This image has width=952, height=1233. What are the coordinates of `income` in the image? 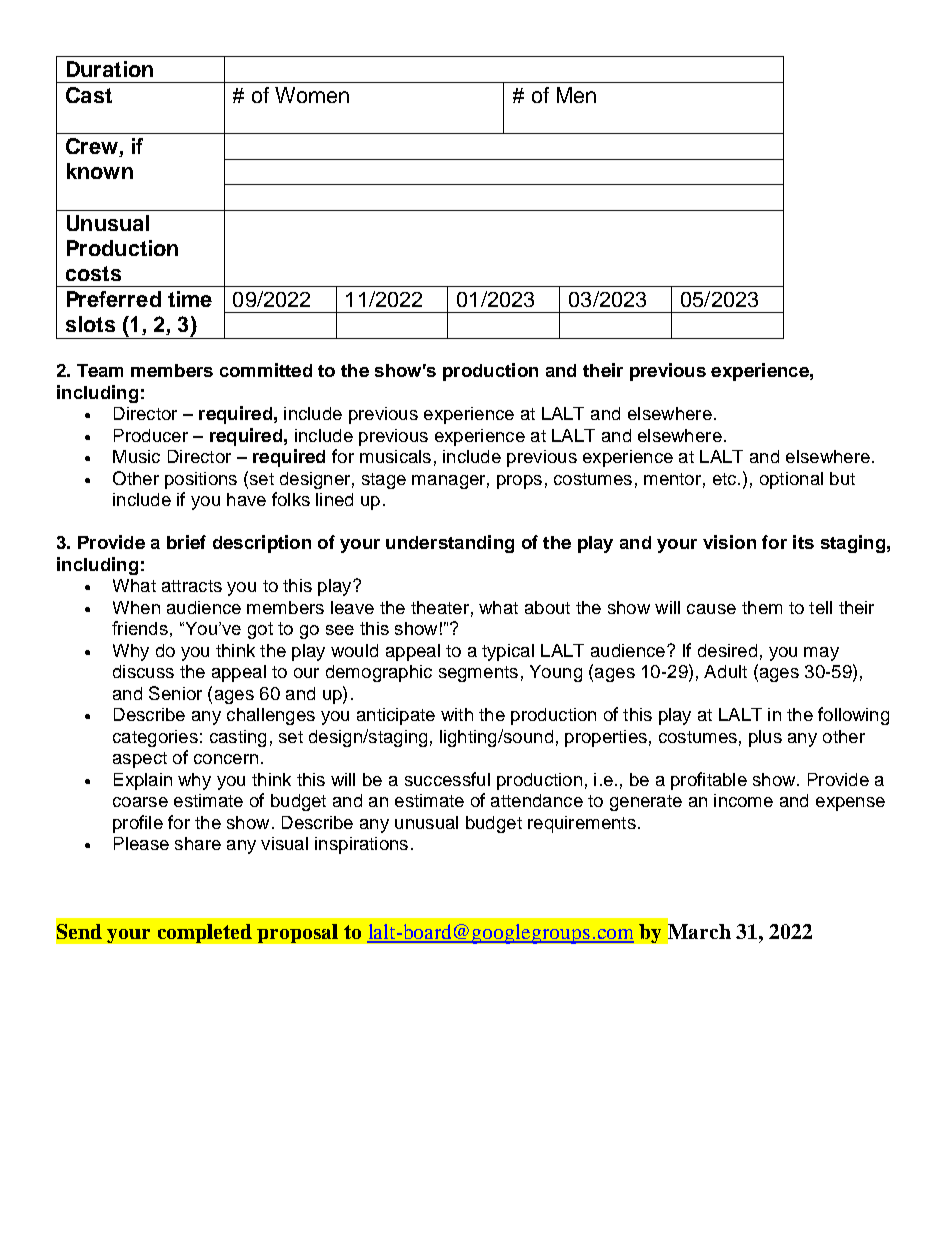 It's located at (743, 800).
